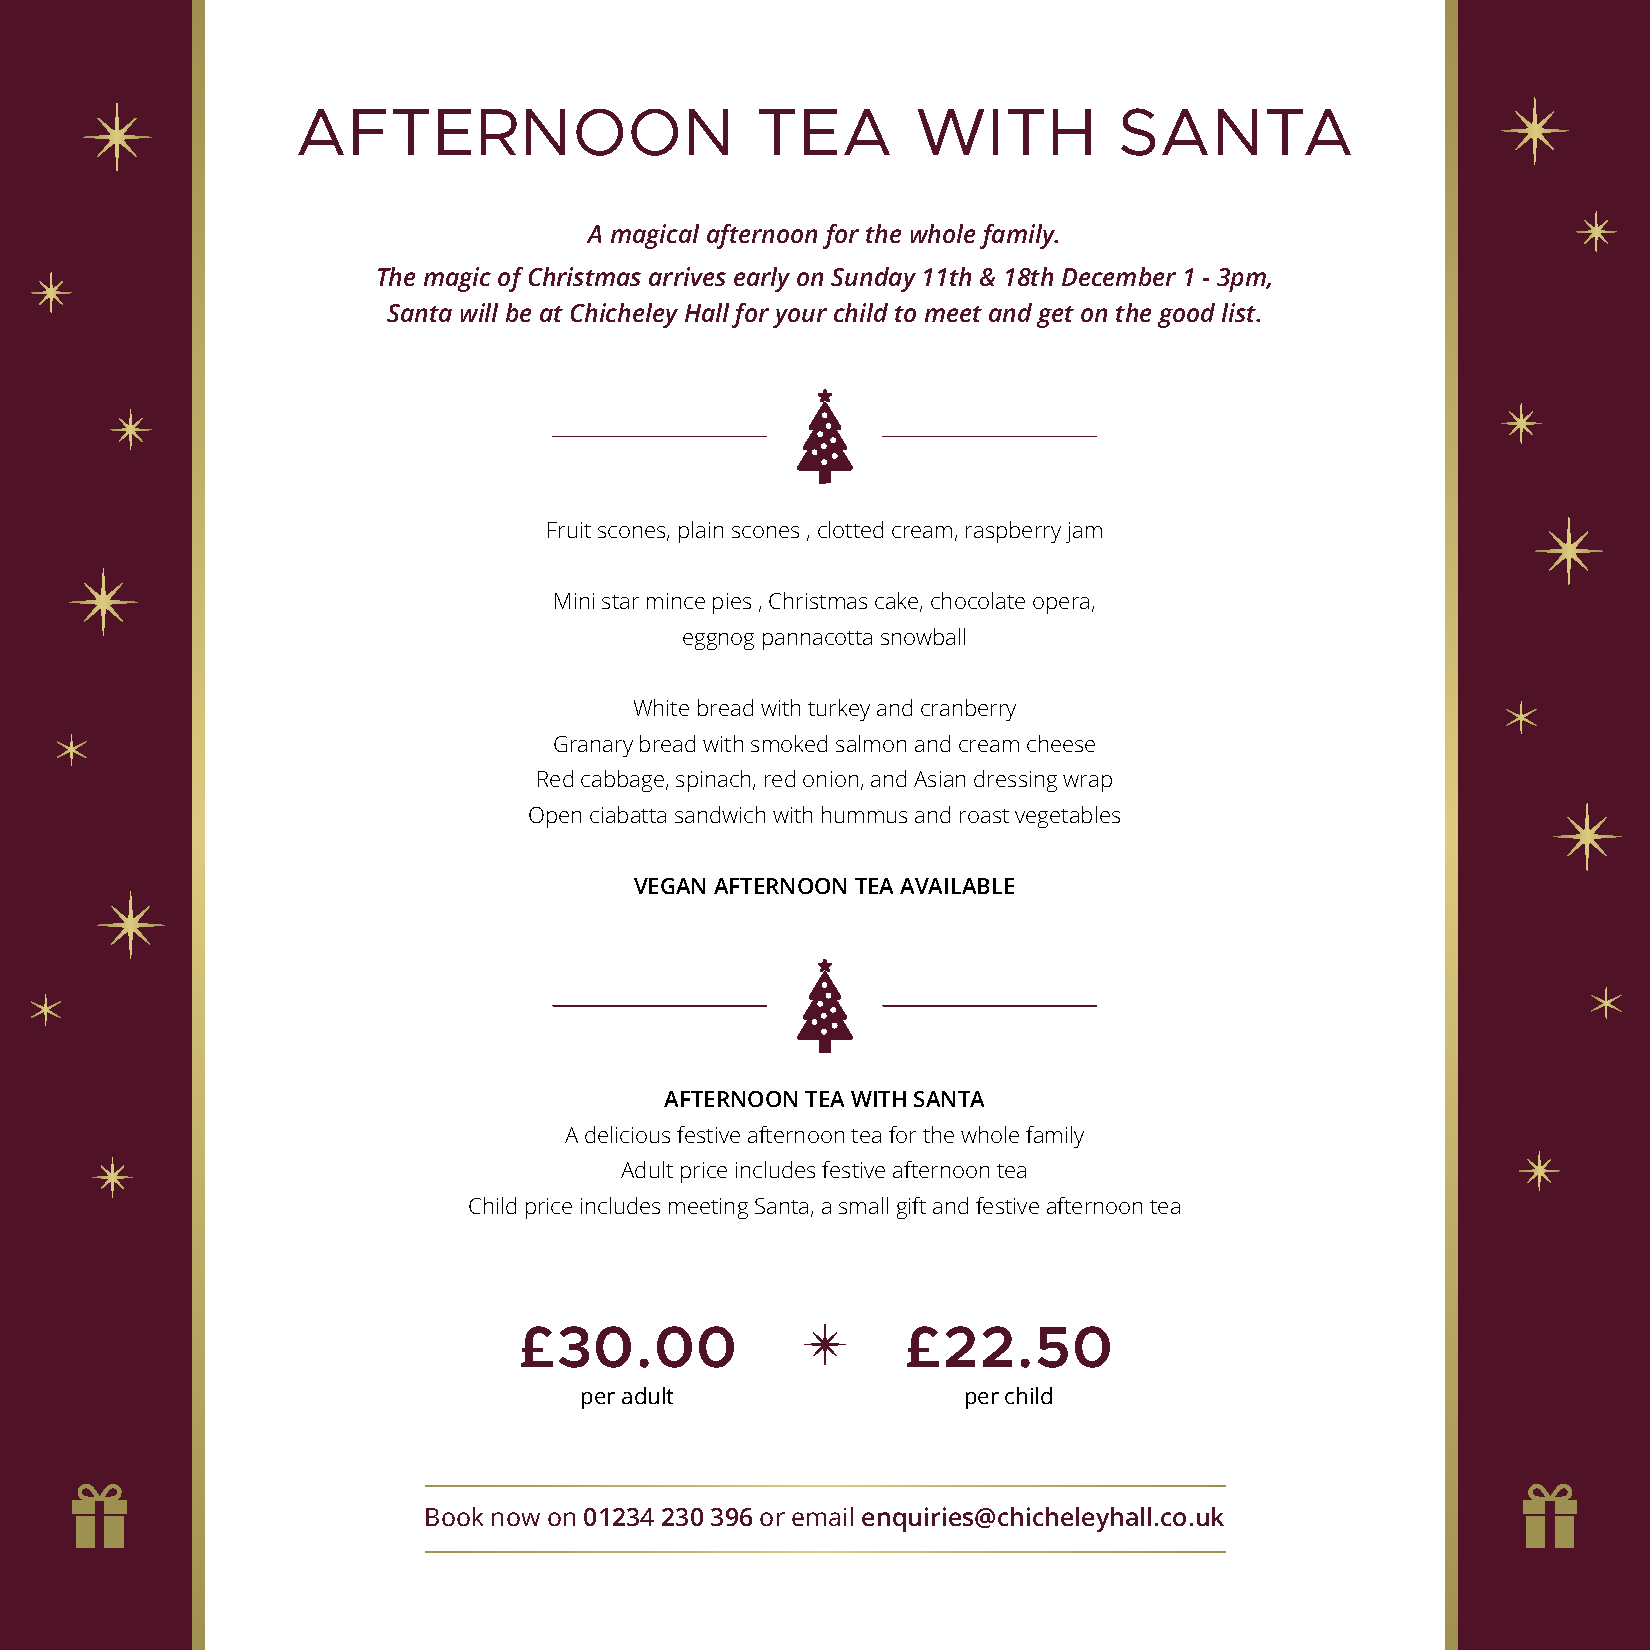 The image size is (1650, 1650). What do you see at coordinates (454, 1516) in the screenshot?
I see `Book` at bounding box center [454, 1516].
